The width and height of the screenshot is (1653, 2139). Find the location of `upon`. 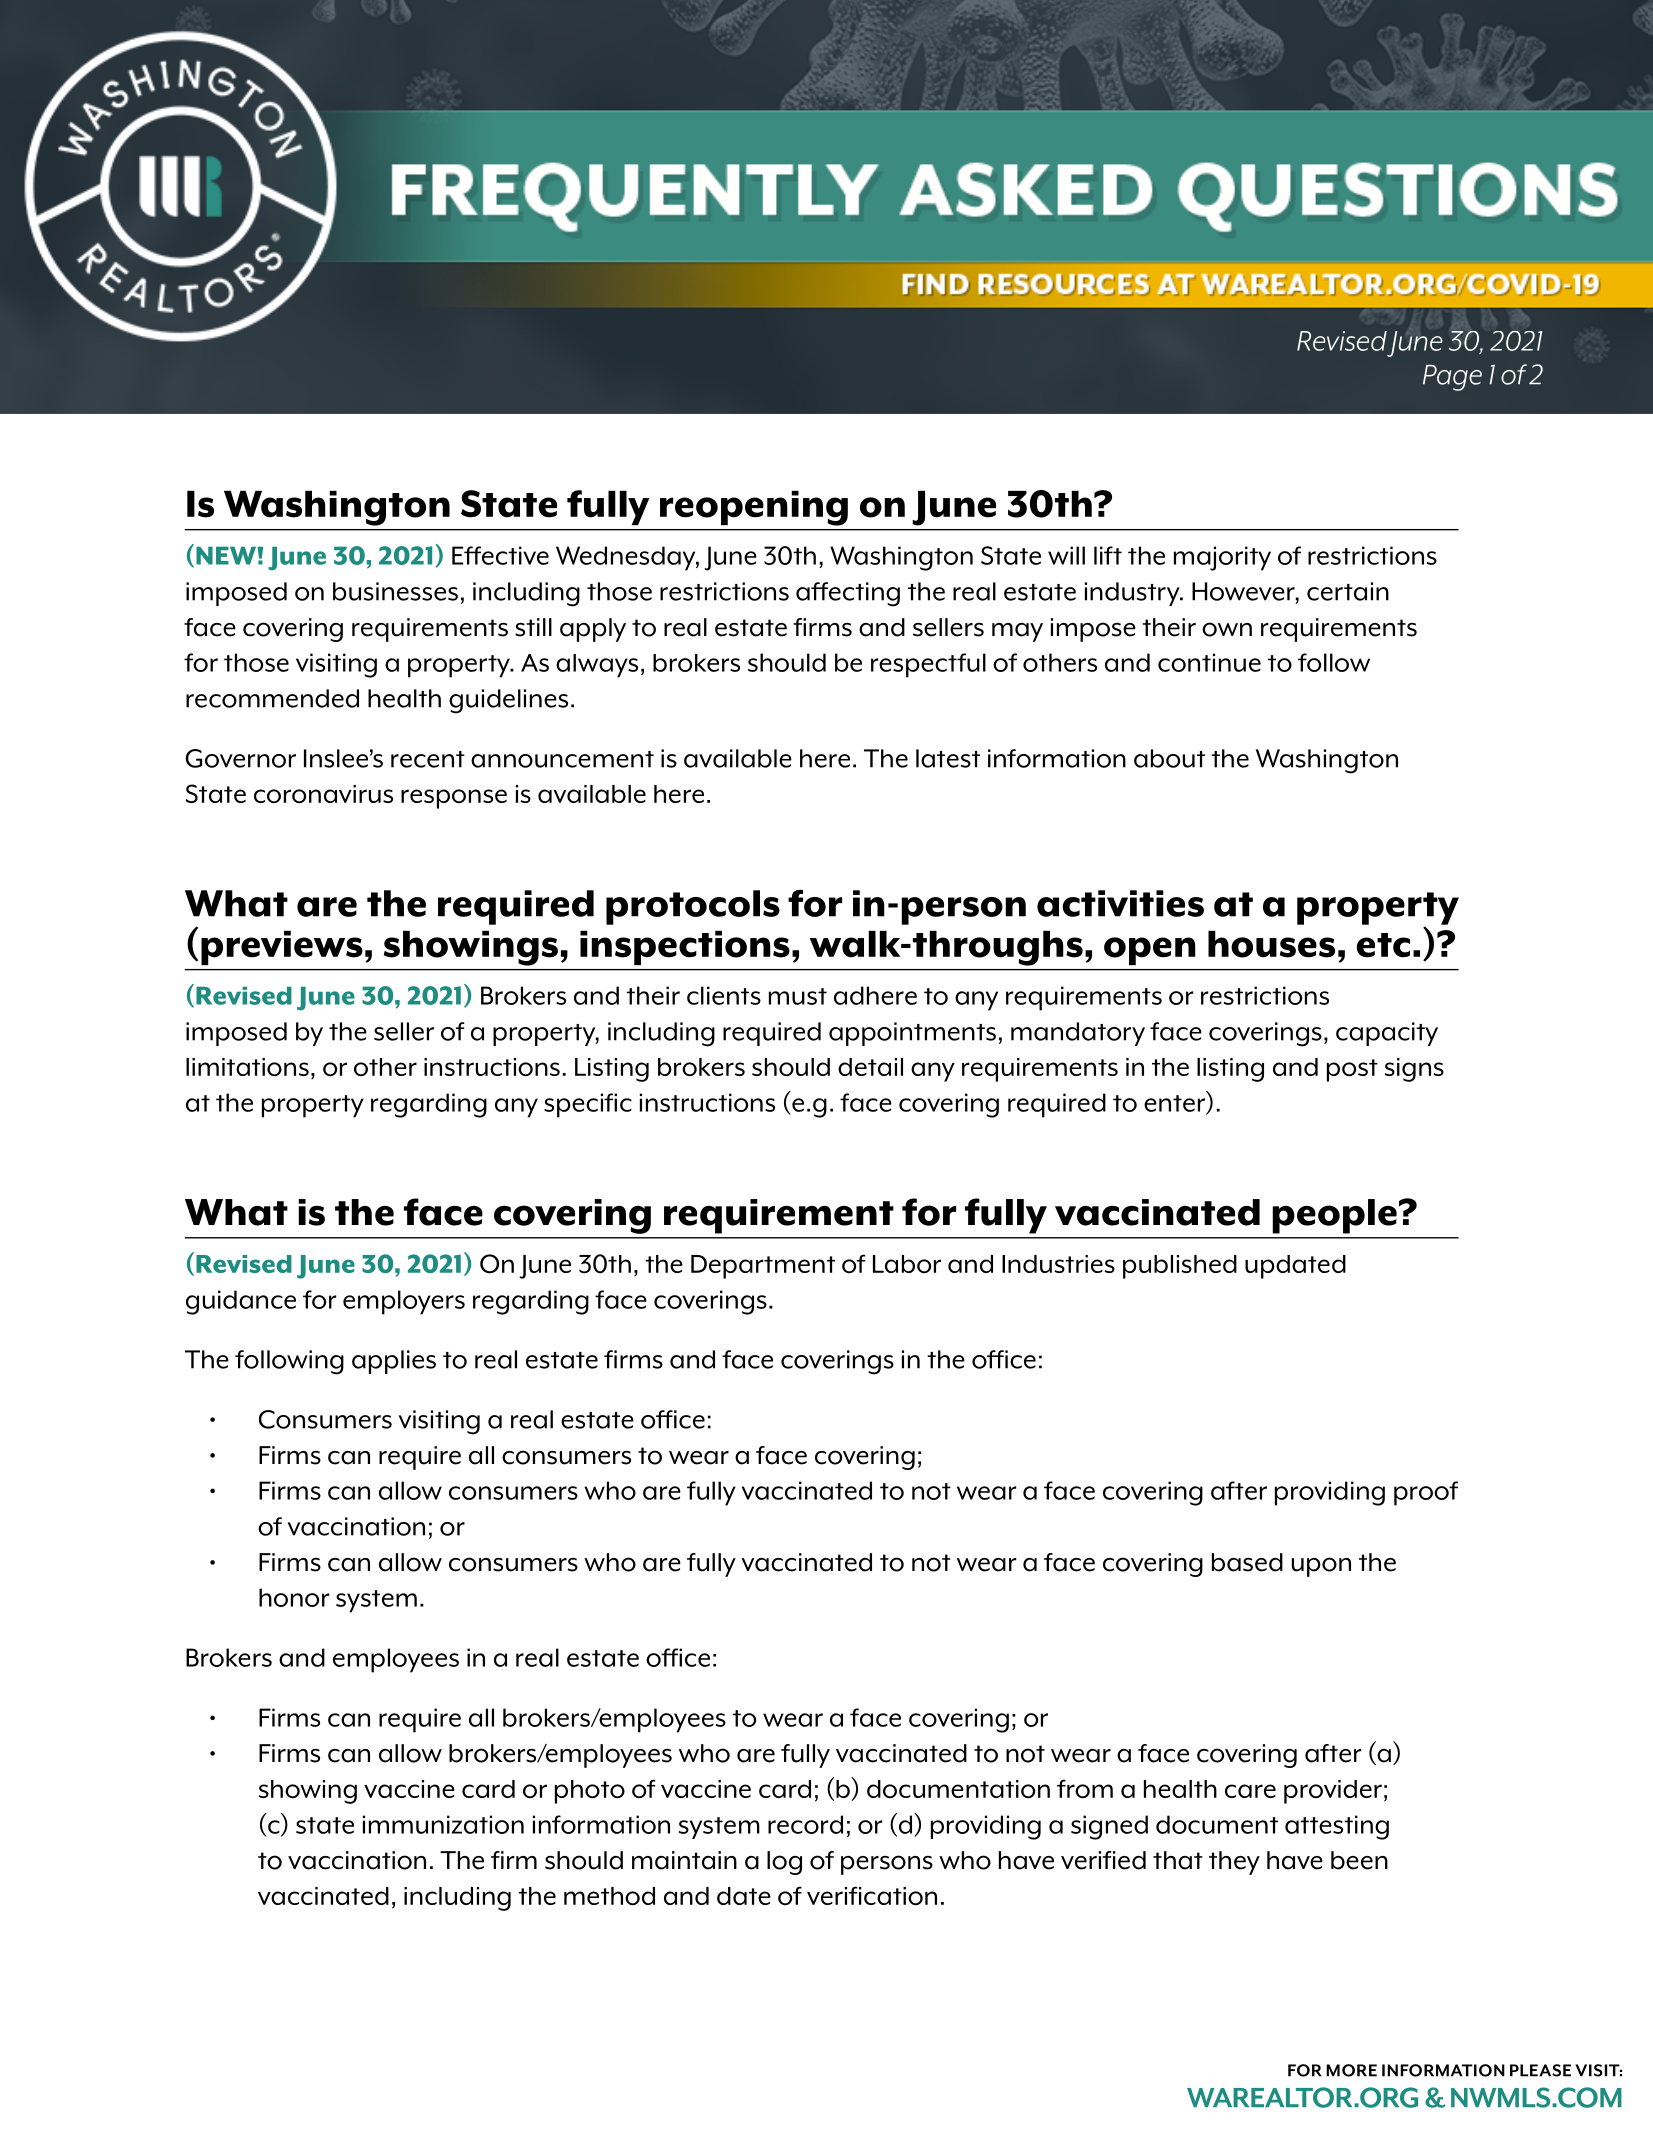

upon is located at coordinates (1321, 1567).
